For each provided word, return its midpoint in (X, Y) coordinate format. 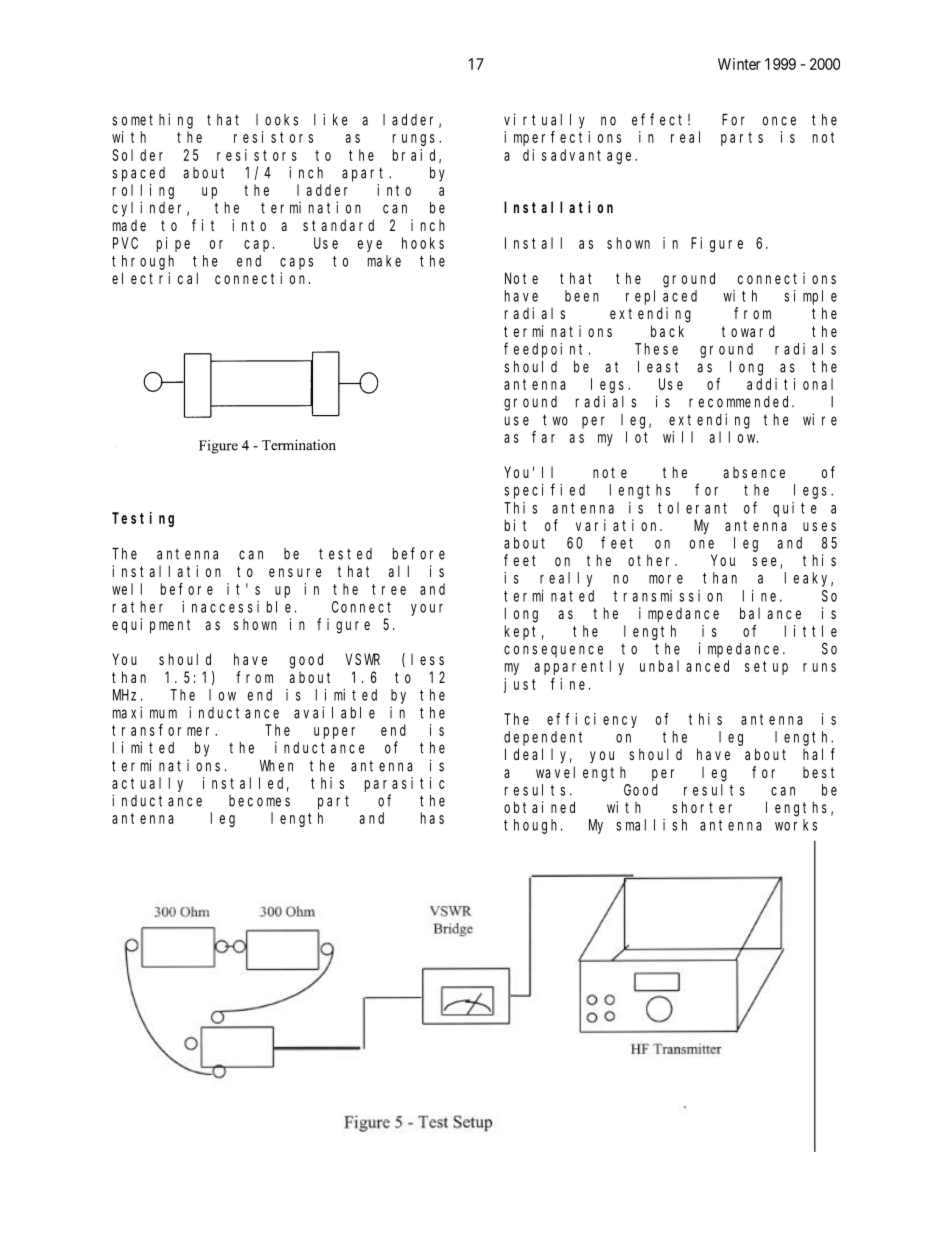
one (702, 544)
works (796, 825)
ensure (295, 572)
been (582, 296)
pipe (173, 244)
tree (389, 589)
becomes (259, 801)
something (152, 121)
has (432, 818)
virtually (544, 121)
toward (748, 331)
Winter (739, 64)
